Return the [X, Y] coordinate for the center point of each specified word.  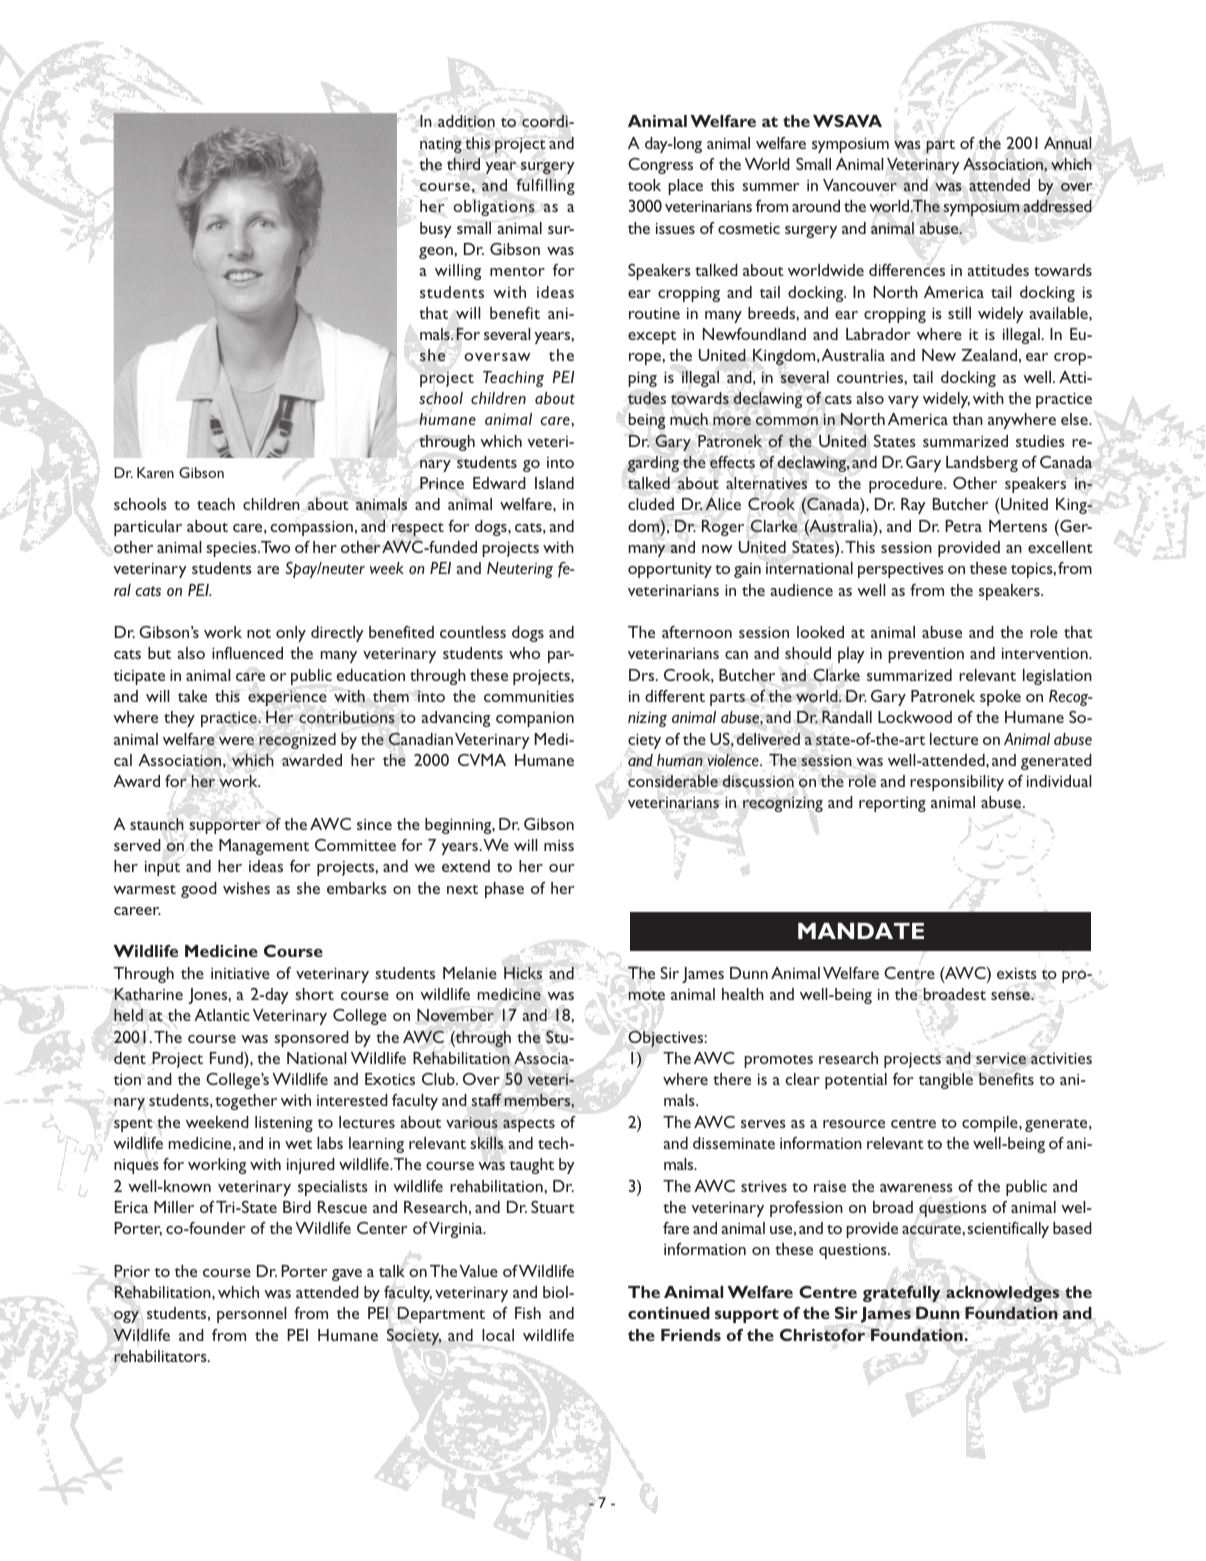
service [1001, 1059]
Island [554, 483]
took [644, 185]
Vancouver [860, 185]
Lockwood [915, 717]
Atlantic [222, 1015]
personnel [251, 1315]
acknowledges [1002, 1294]
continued [669, 1313]
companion [535, 719]
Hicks [523, 973]
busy [436, 230]
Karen [155, 472]
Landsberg [982, 464]
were [236, 741]
